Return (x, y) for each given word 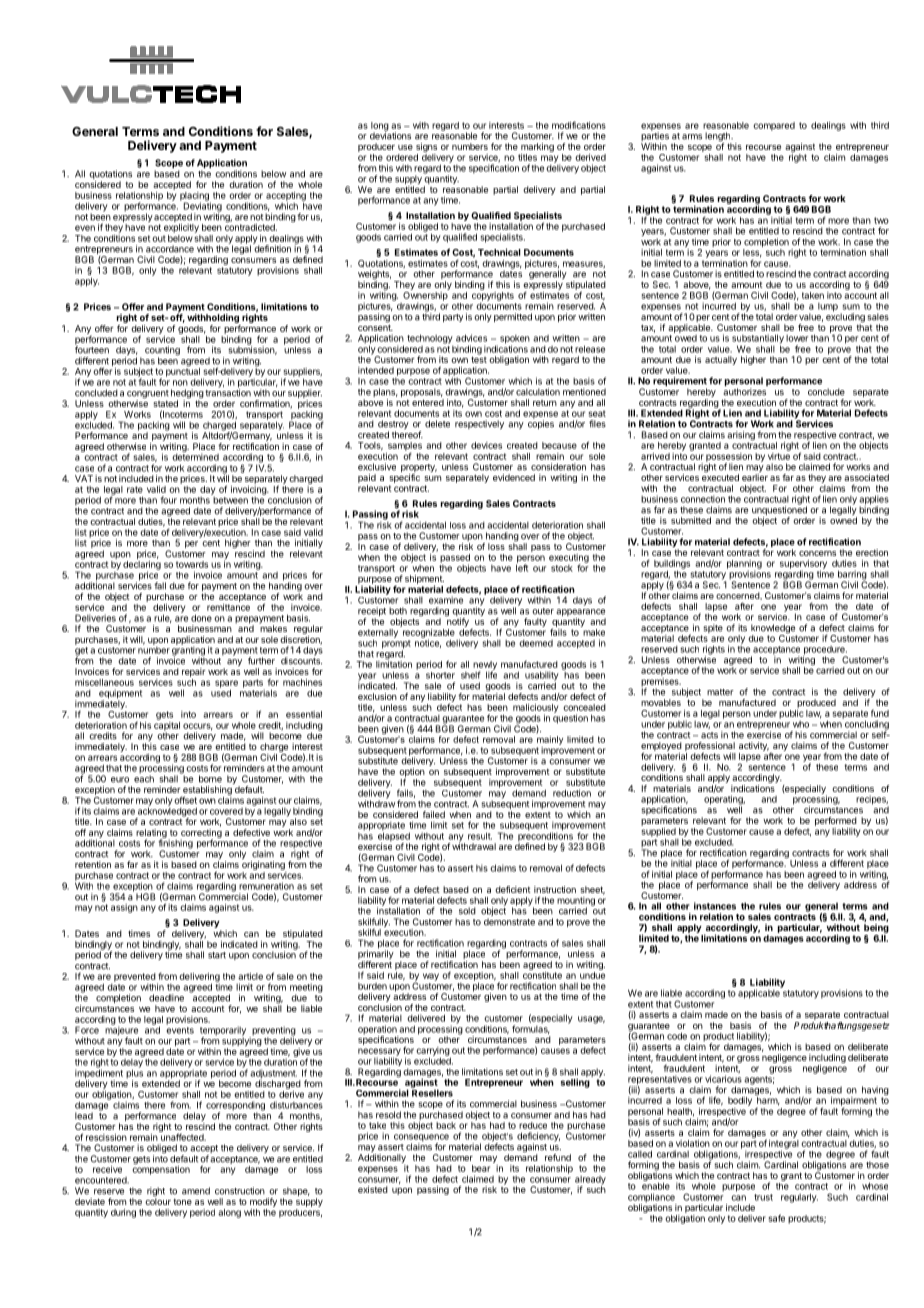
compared (774, 126)
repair (194, 672)
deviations (390, 135)
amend (196, 1191)
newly (485, 666)
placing (195, 197)
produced (816, 703)
